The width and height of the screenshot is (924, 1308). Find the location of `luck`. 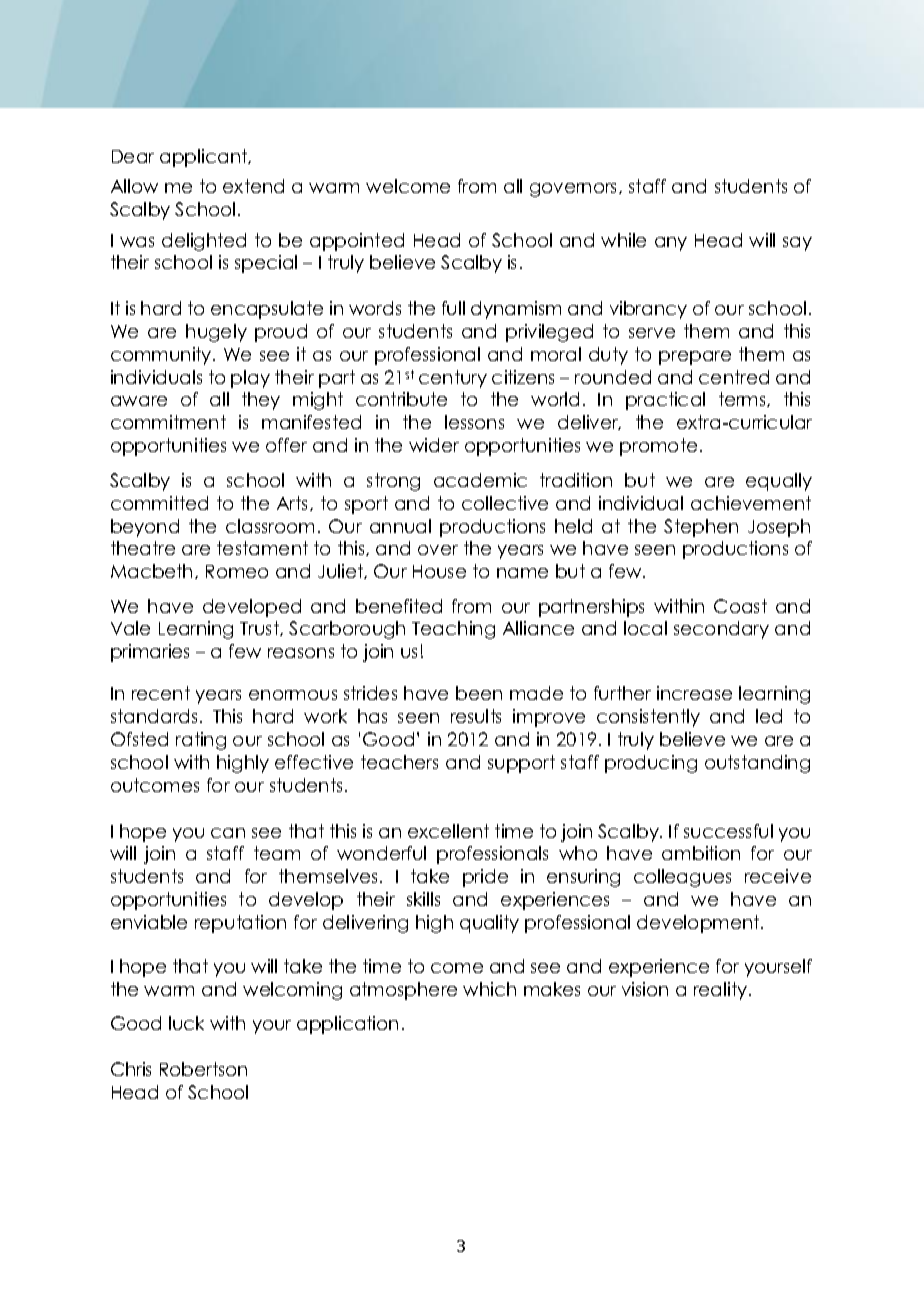

luck is located at coordinates (186, 1023).
